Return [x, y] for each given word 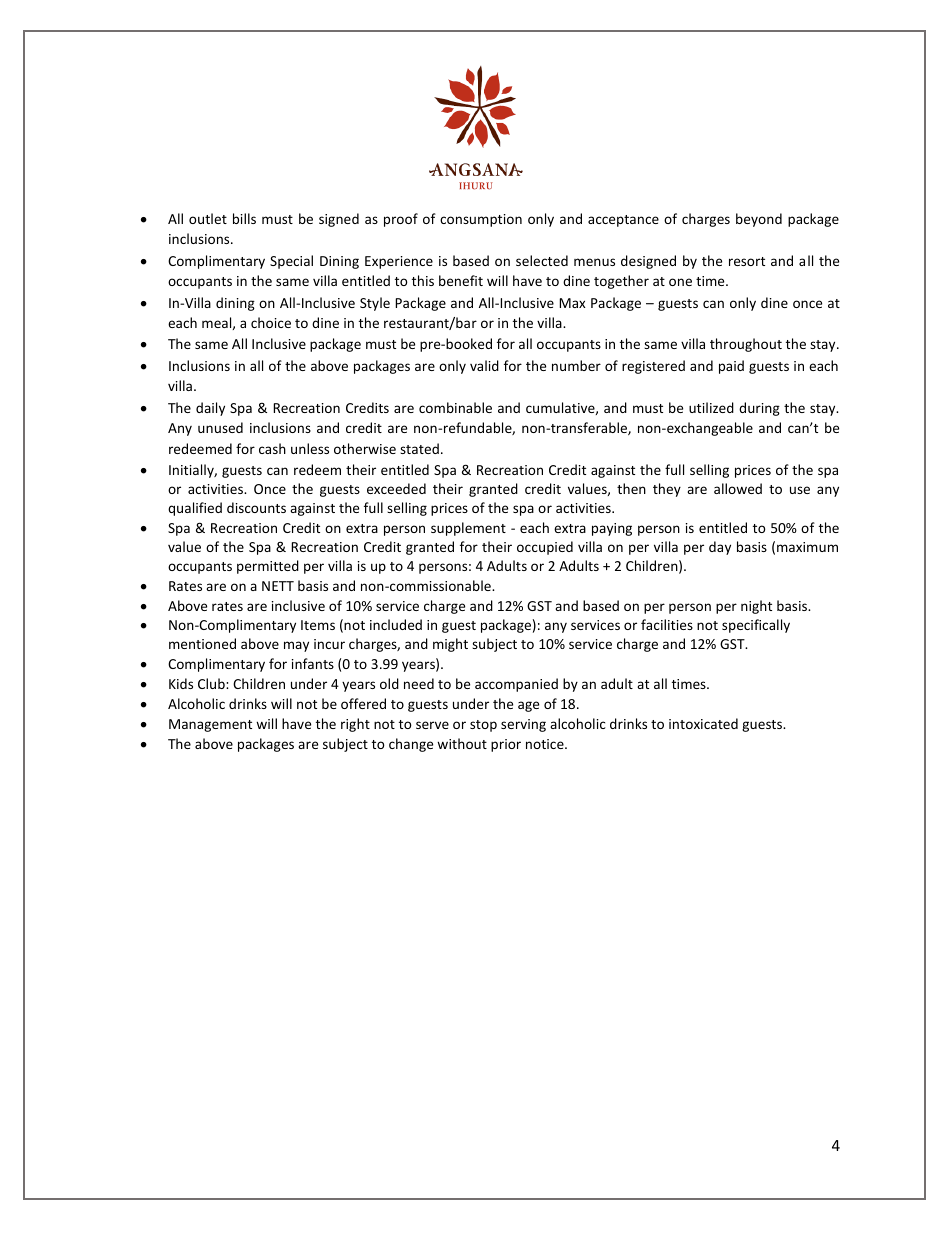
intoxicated [703, 723]
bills [244, 218]
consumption [481, 220]
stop [483, 726]
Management [210, 725]
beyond [759, 220]
